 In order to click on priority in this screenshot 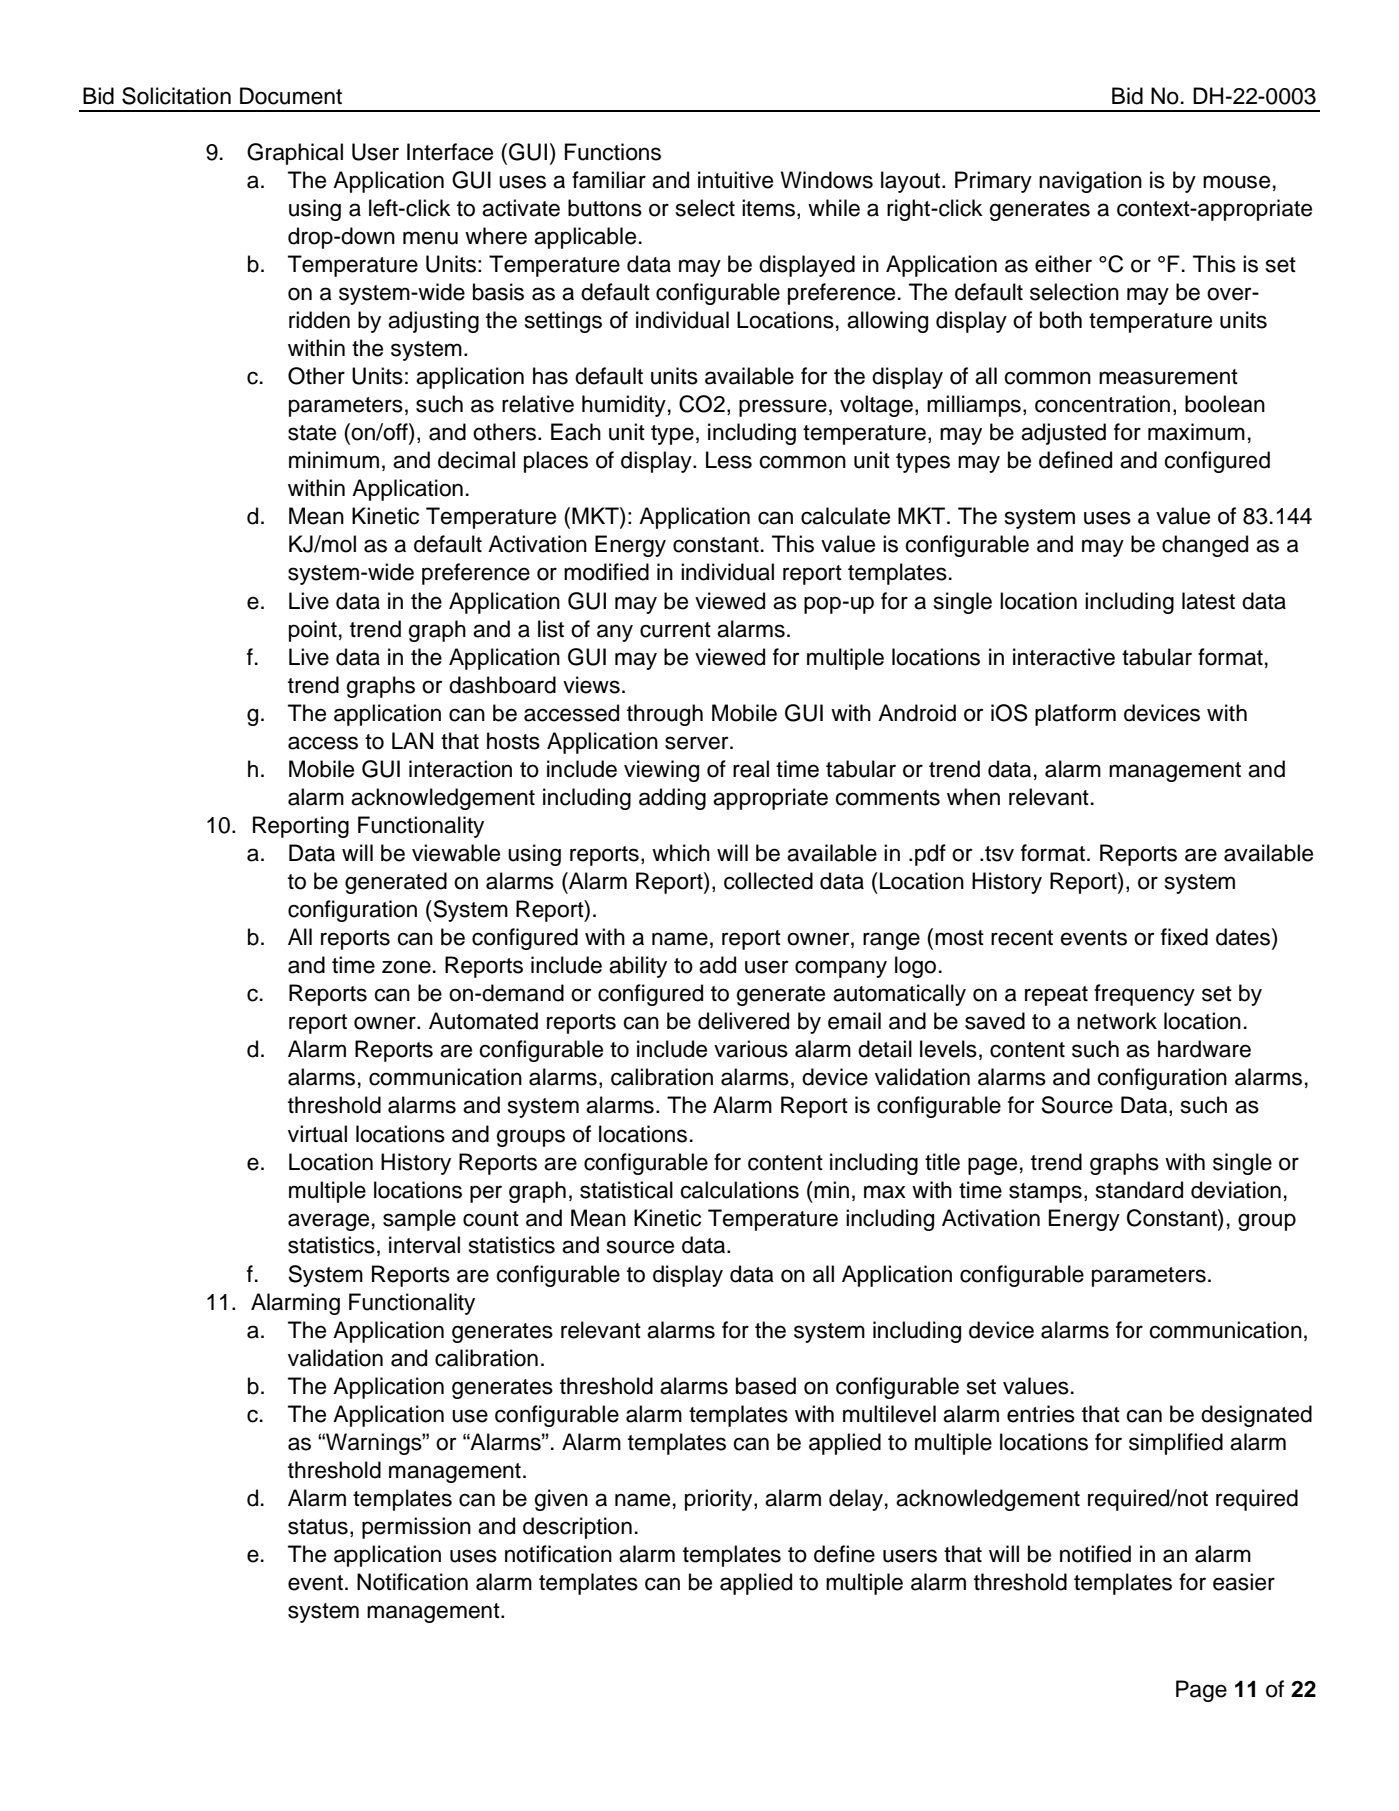, I will do `click(720, 1500)`.
